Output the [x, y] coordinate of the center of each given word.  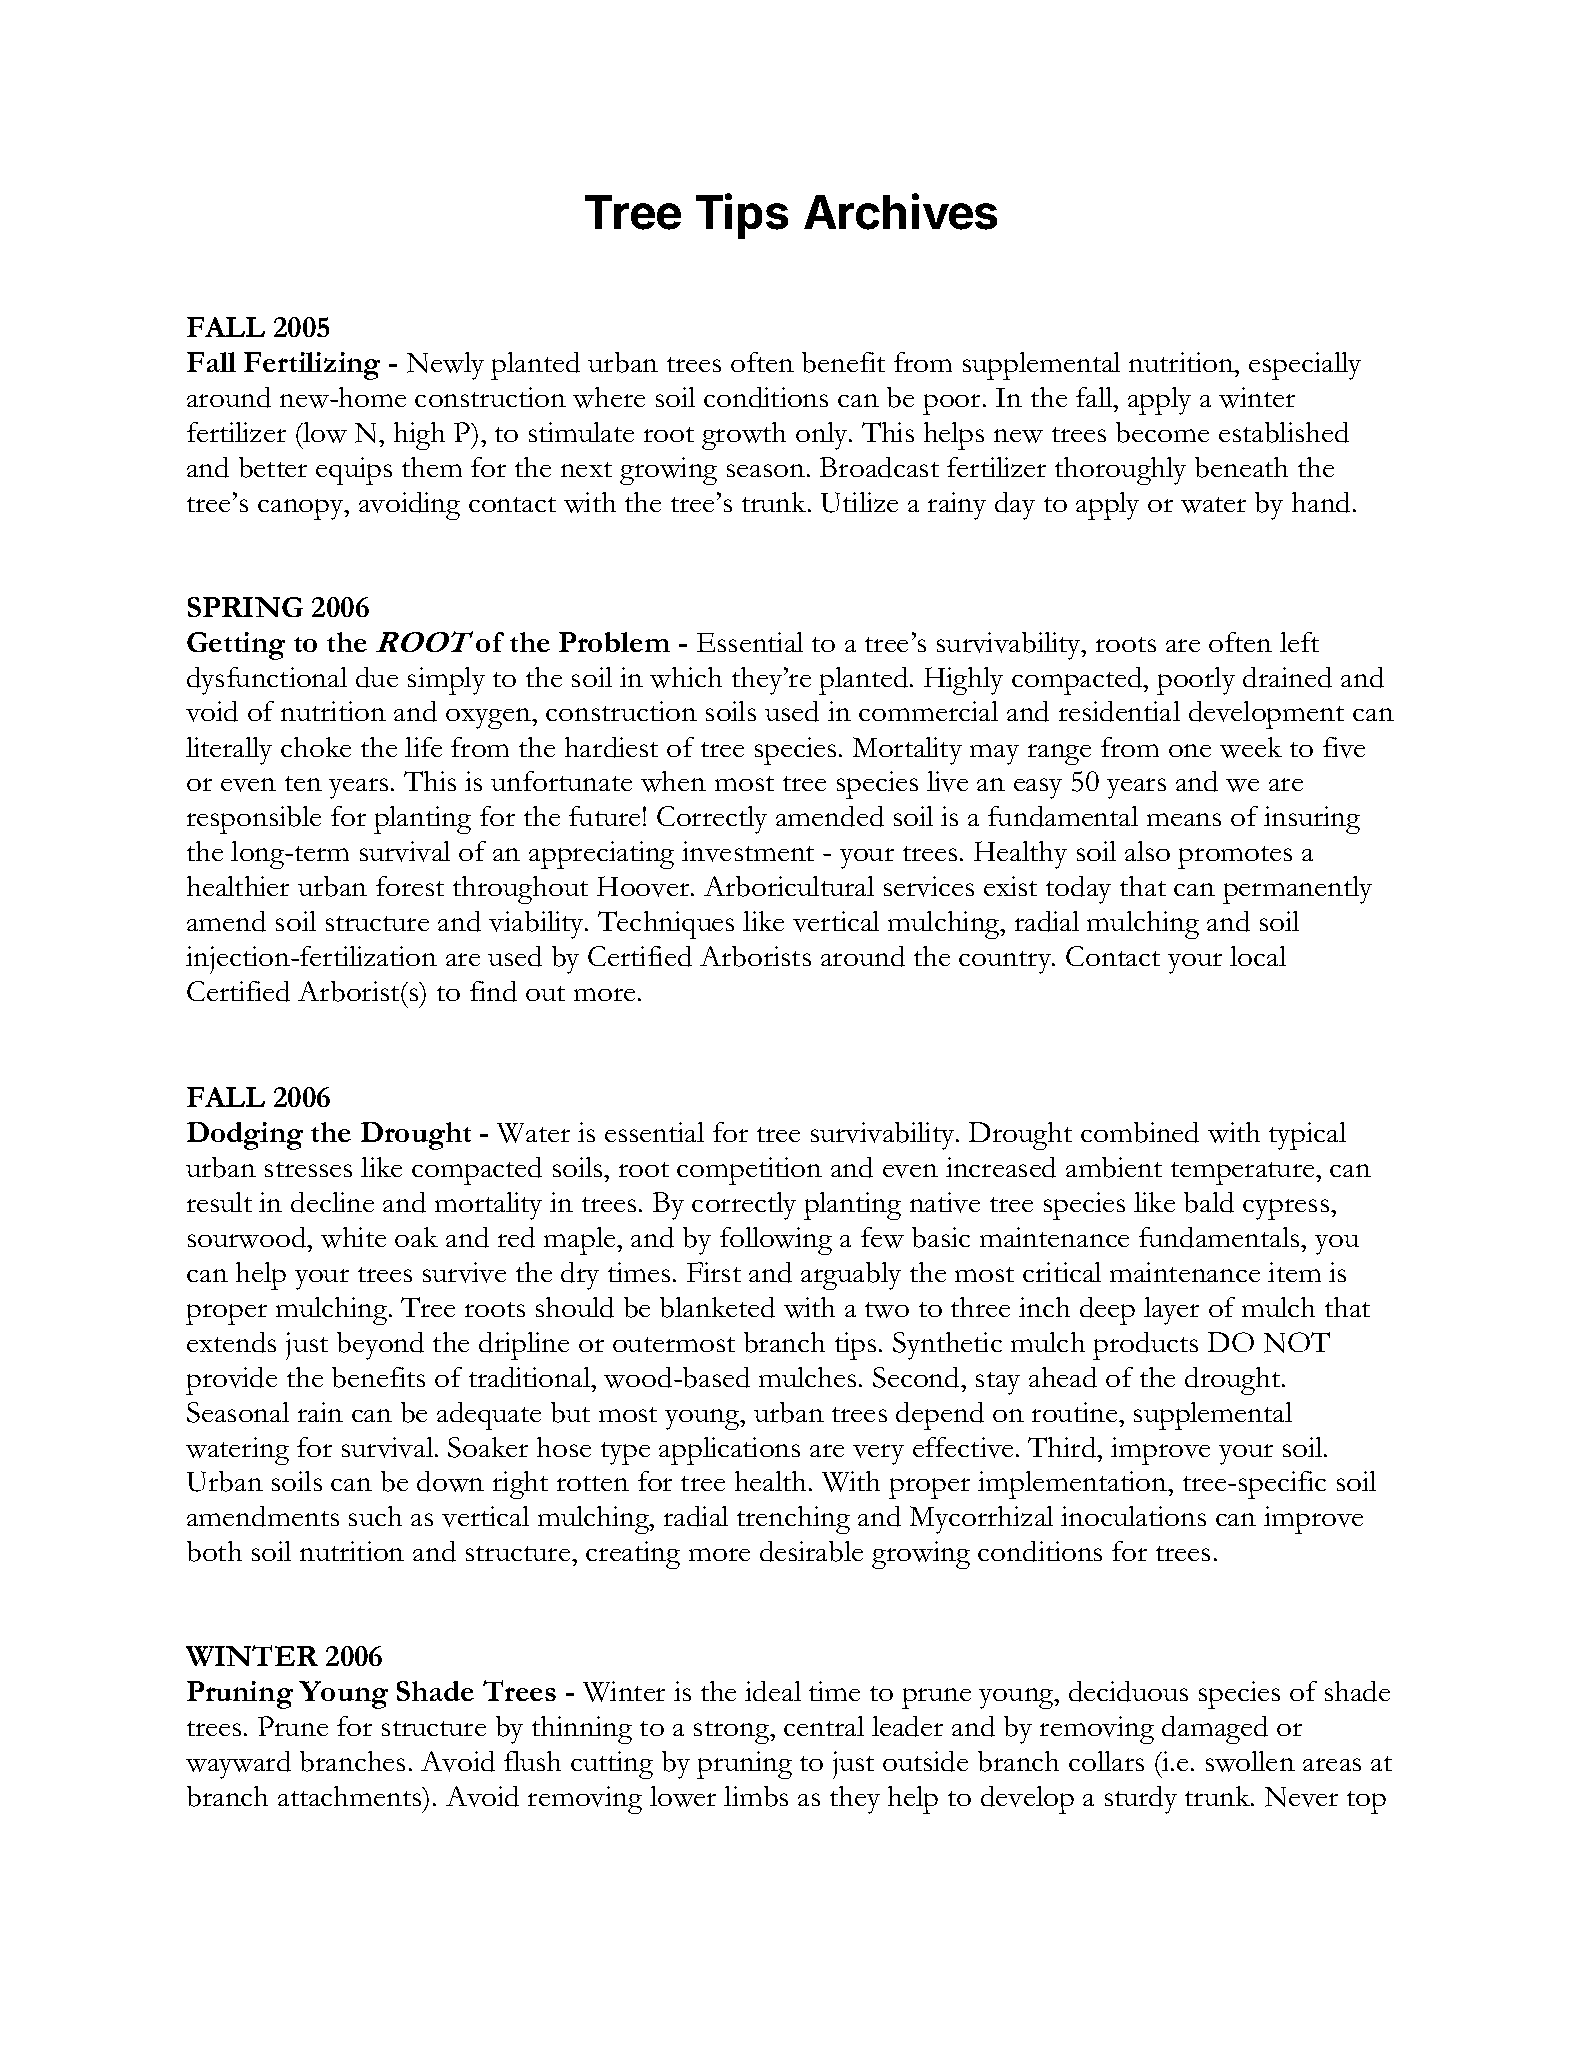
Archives [900, 211]
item [1294, 1272]
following [776, 1241]
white [353, 1237]
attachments [351, 1796]
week [1251, 747]
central [824, 1726]
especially [1305, 366]
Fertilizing [312, 366]
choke [316, 747]
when [673, 781]
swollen [1250, 1761]
